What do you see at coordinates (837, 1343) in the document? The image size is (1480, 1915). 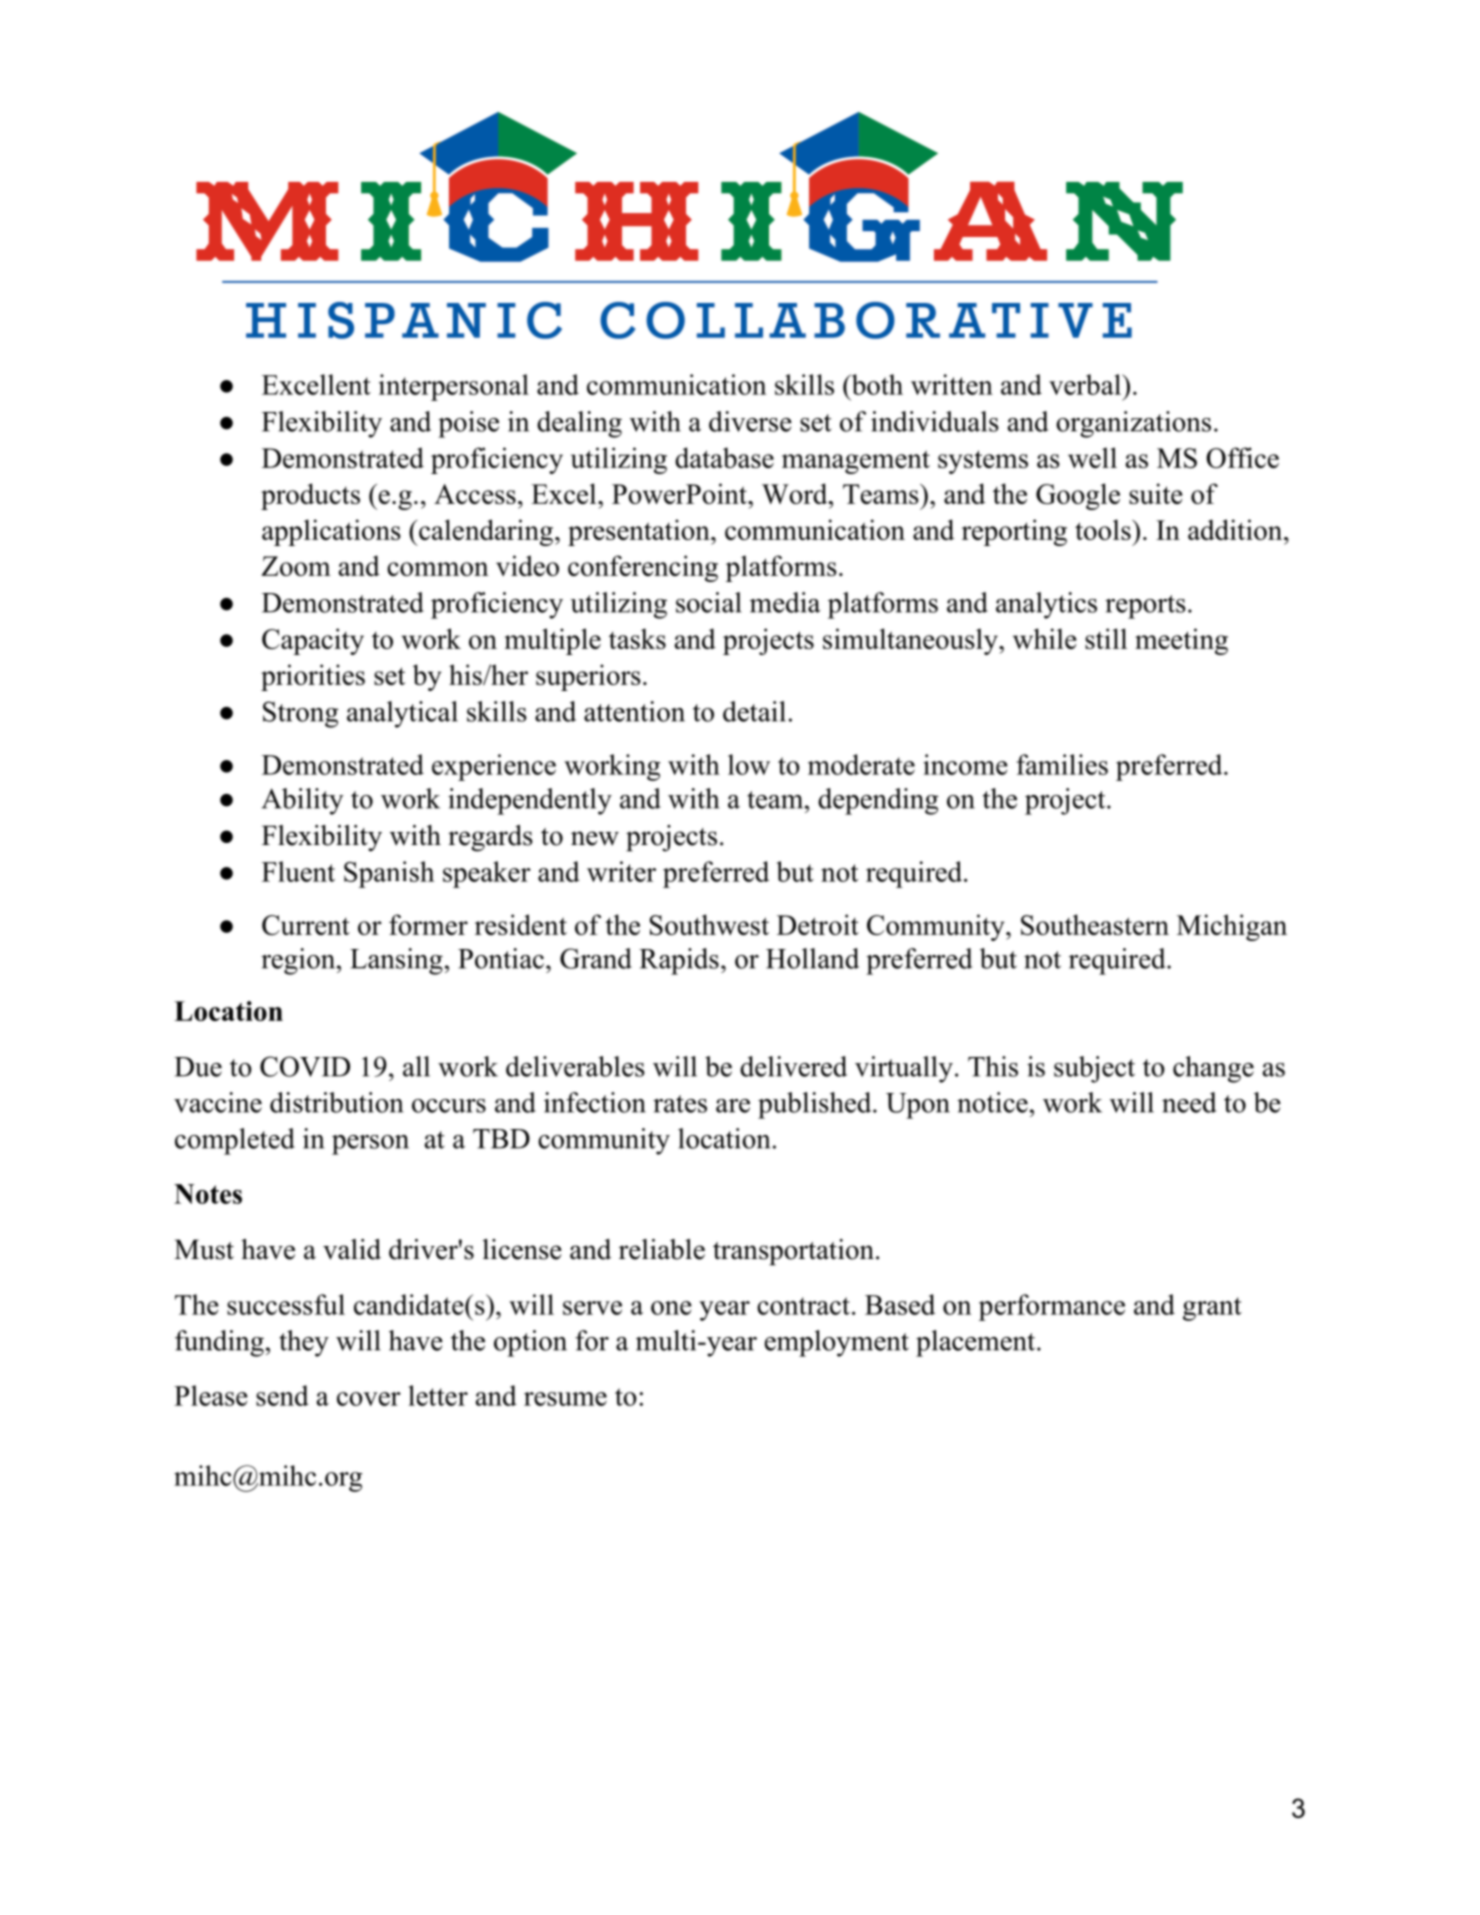 I see `employment` at bounding box center [837, 1343].
